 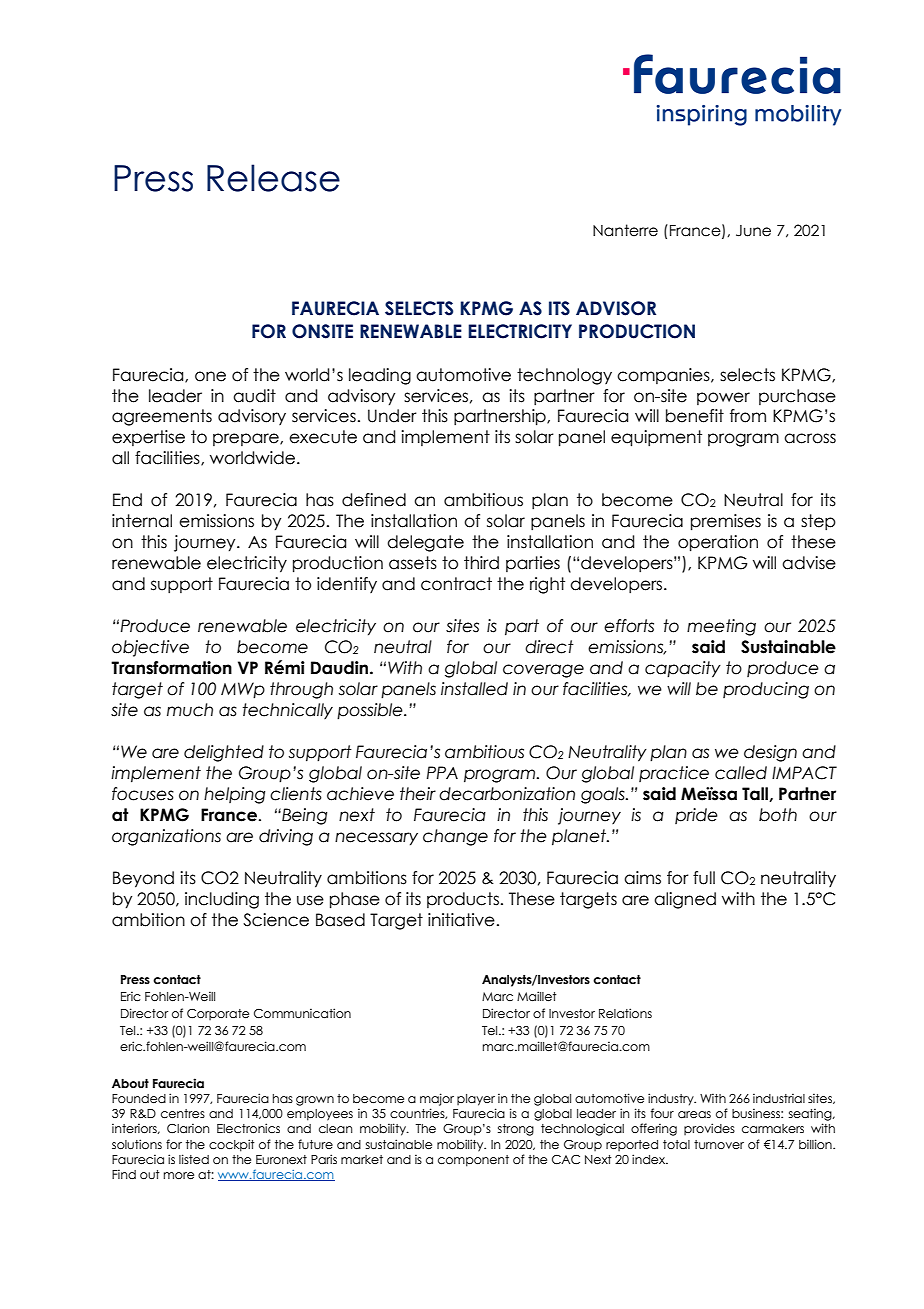 I want to click on Release, so click(x=273, y=178).
